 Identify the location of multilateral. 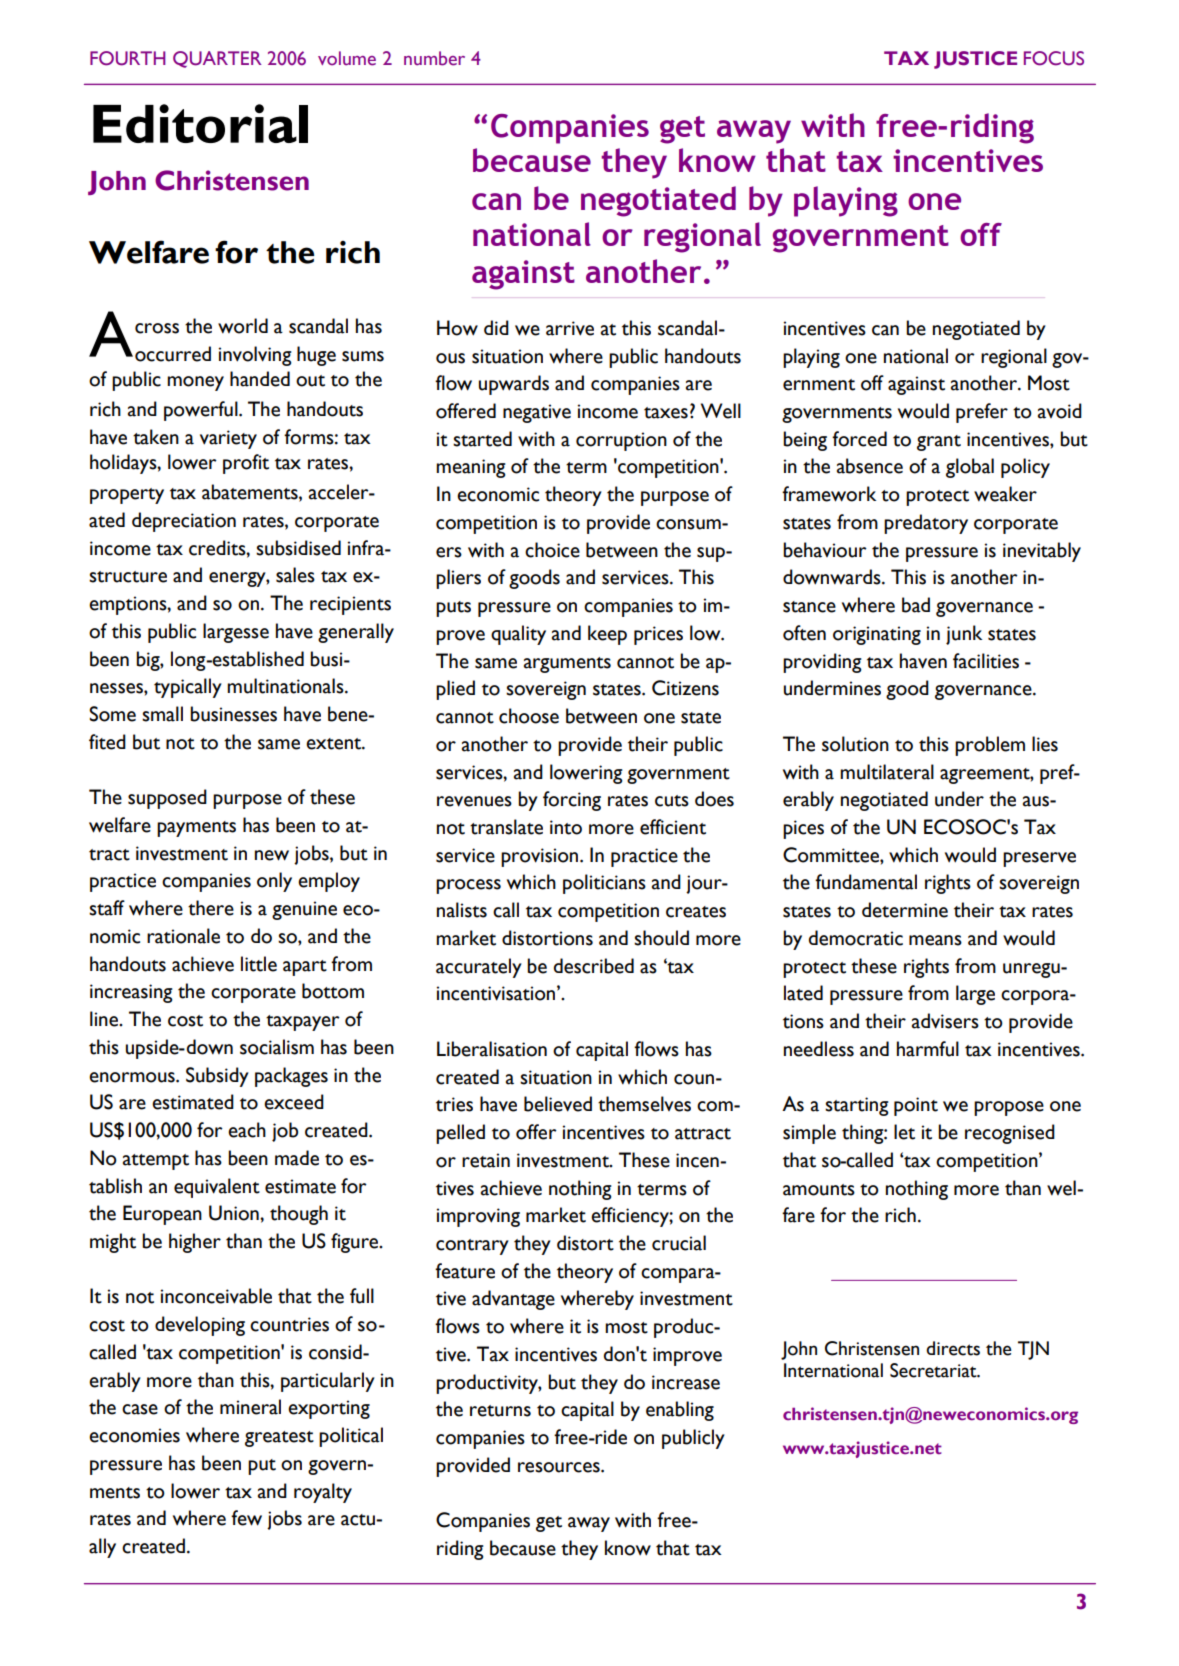
(887, 772).
